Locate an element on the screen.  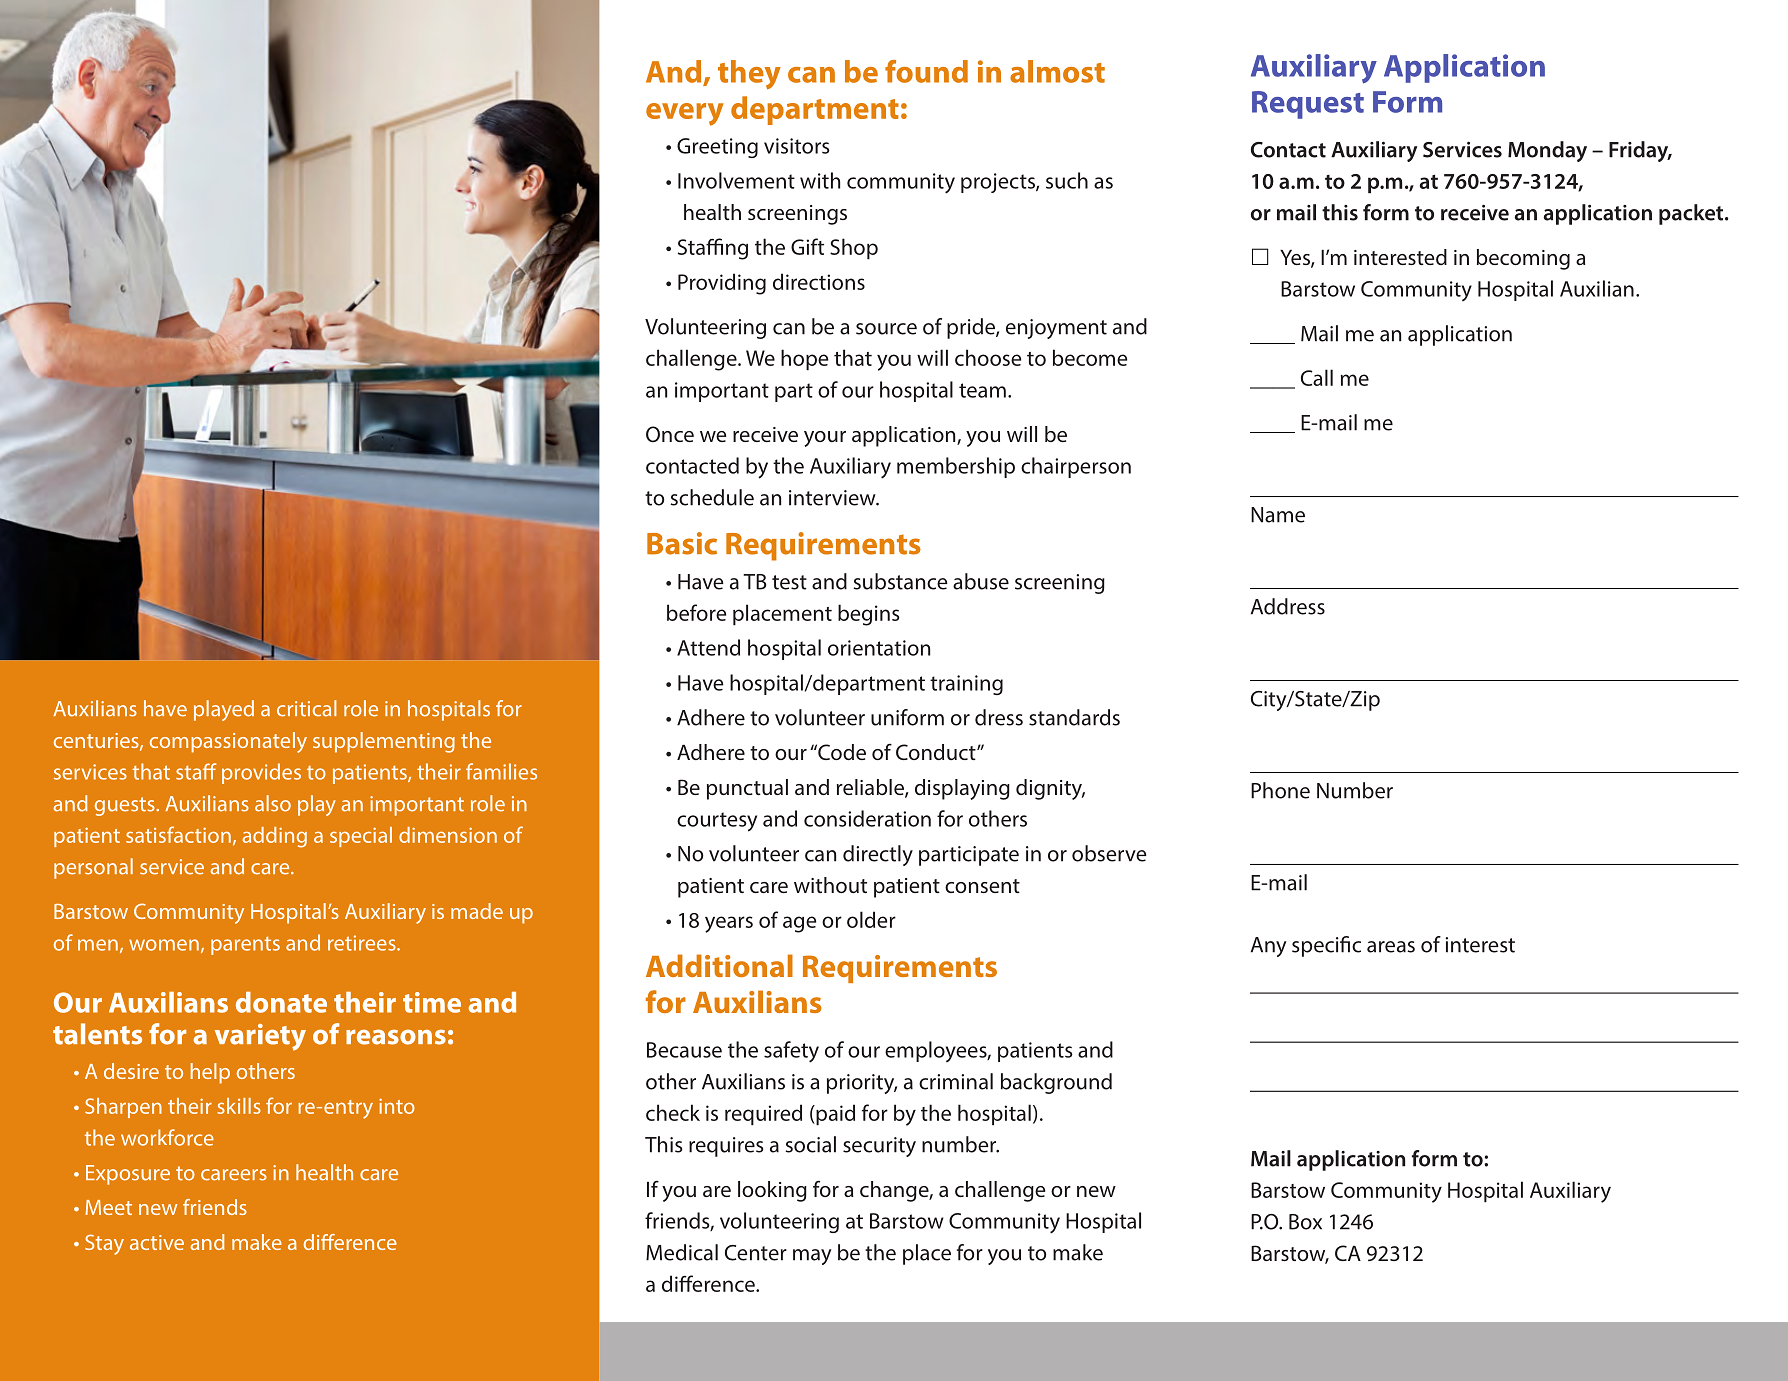
Monday is located at coordinates (1547, 151).
